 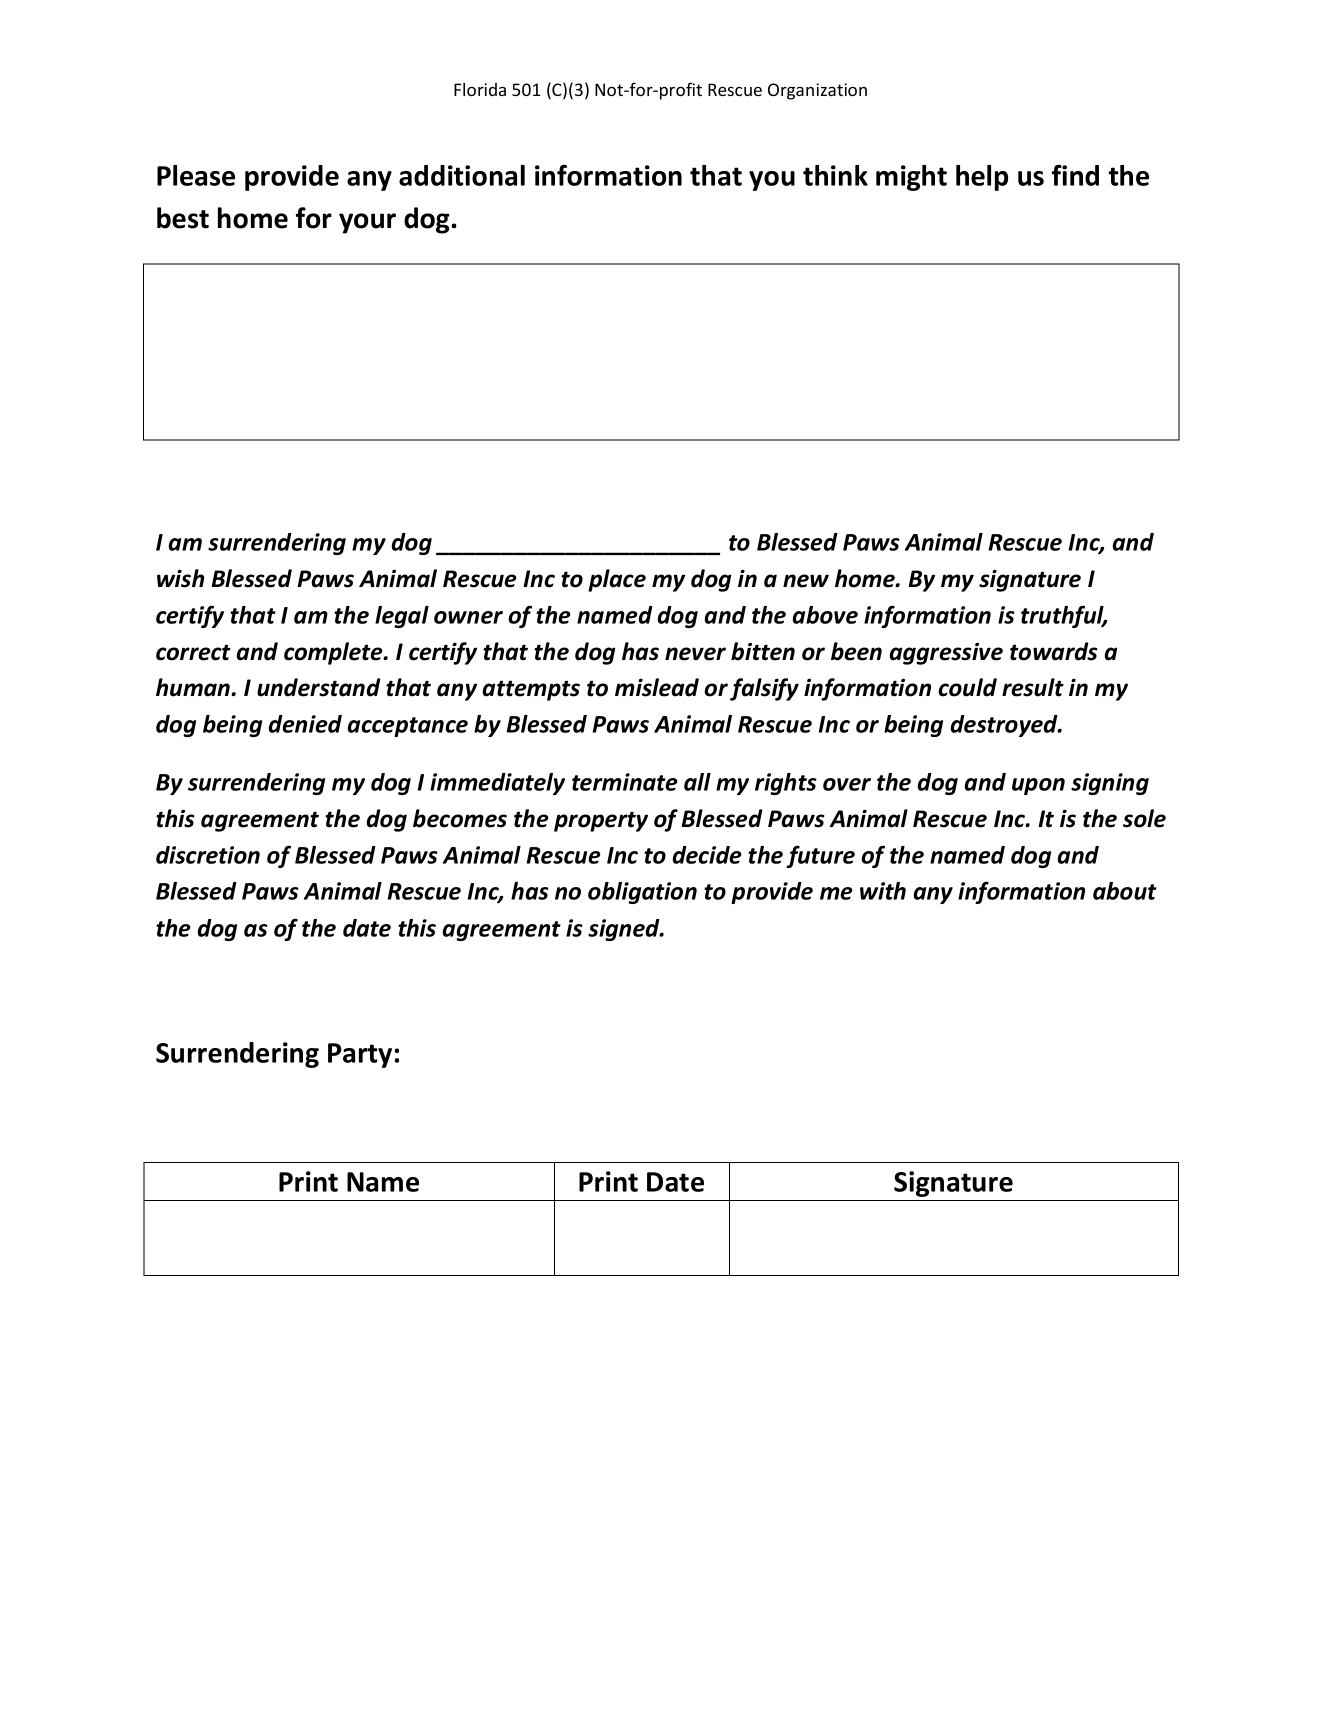 What do you see at coordinates (617, 580) in the page?
I see `place` at bounding box center [617, 580].
